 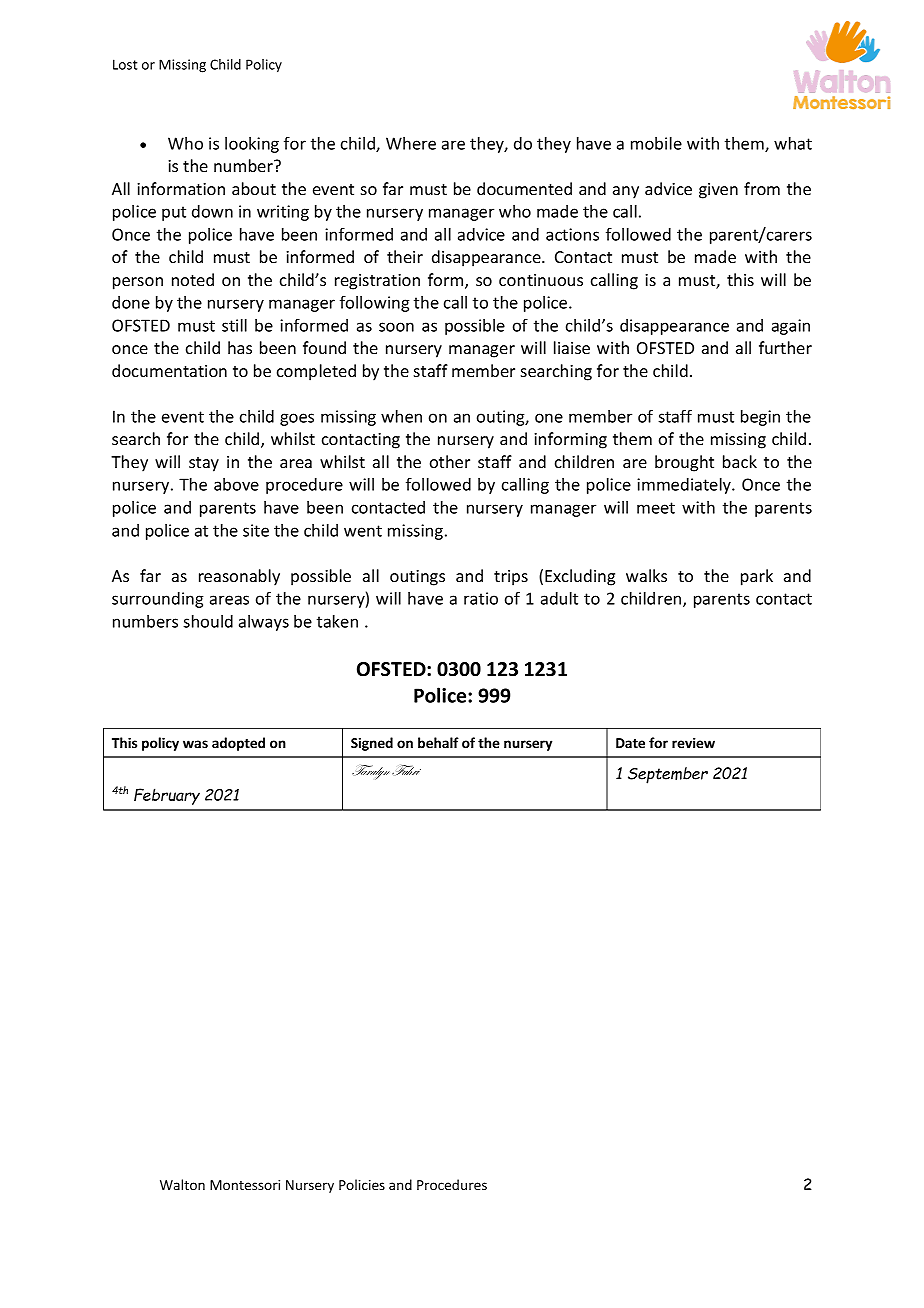 I want to click on September, so click(x=668, y=775).
